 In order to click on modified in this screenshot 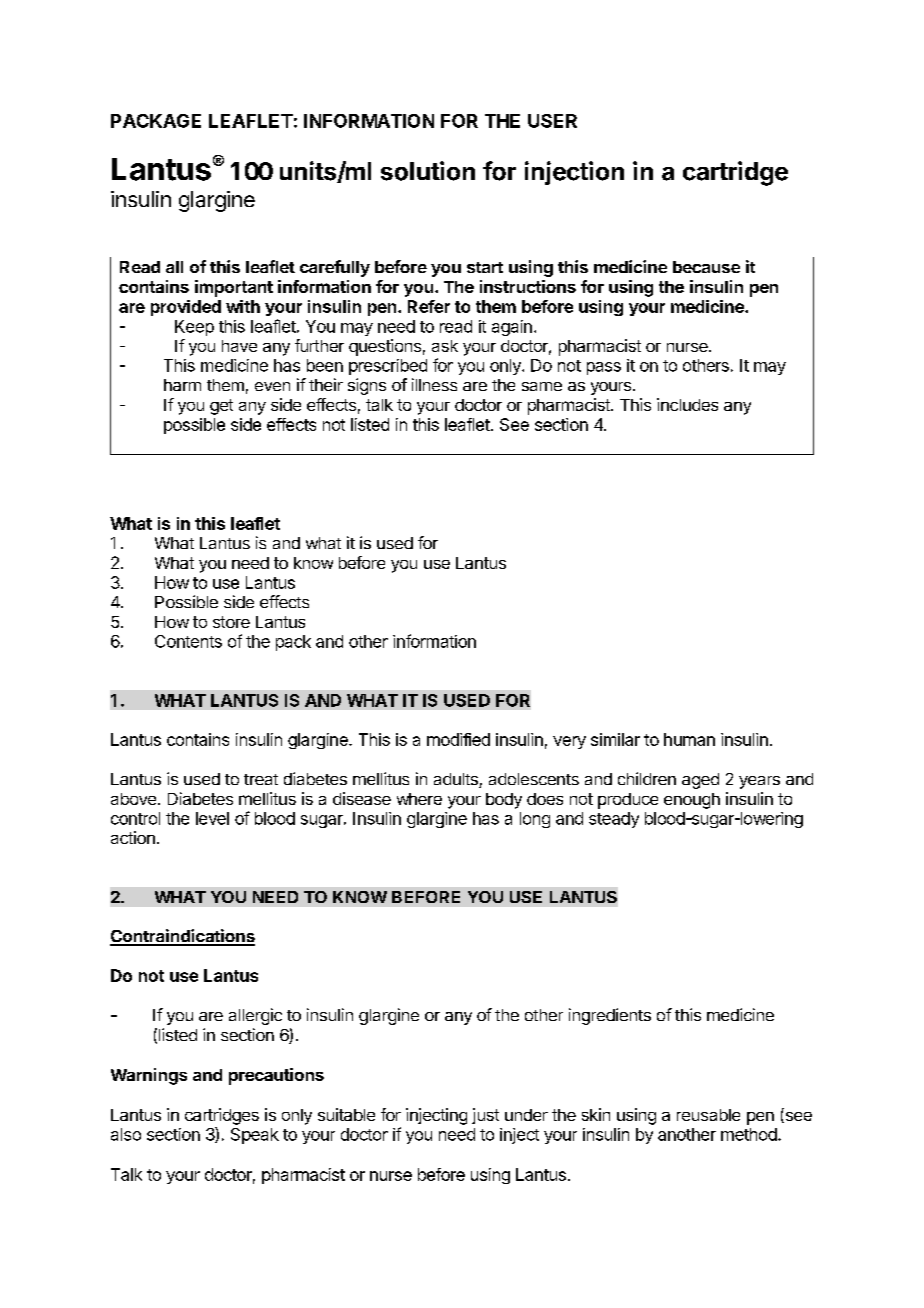, I will do `click(458, 739)`.
